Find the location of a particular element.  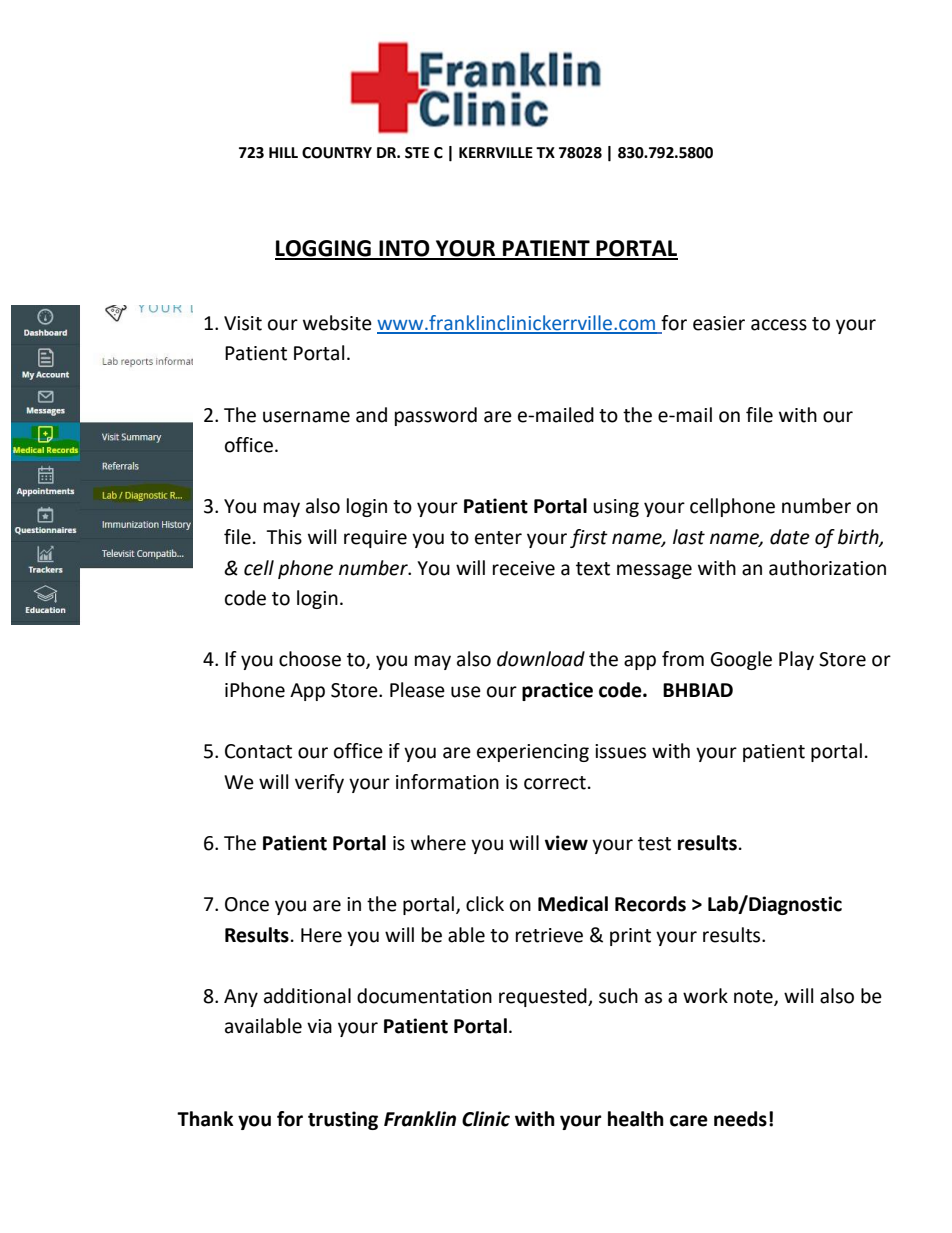

INTO is located at coordinates (405, 249).
